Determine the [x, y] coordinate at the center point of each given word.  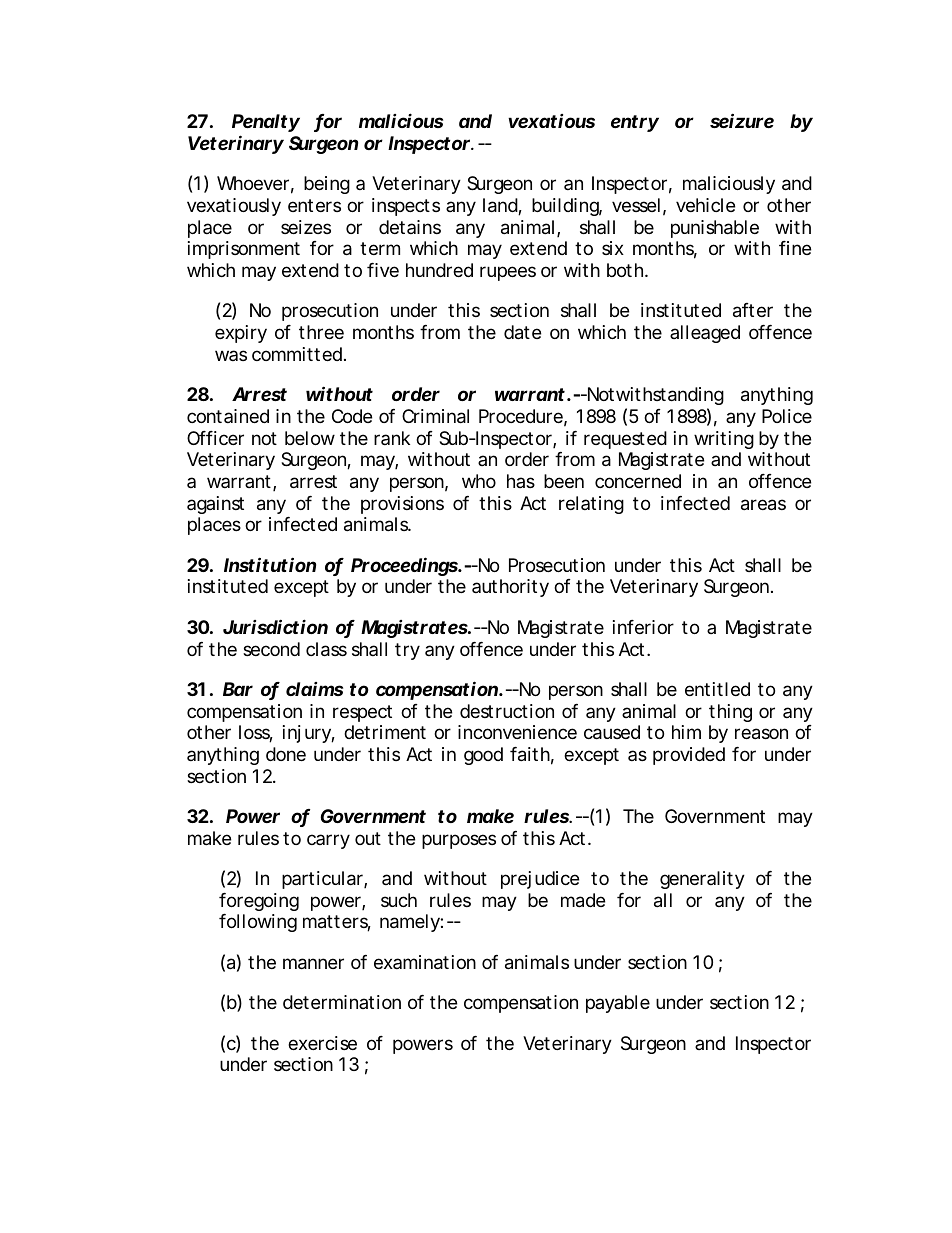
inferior [643, 627]
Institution [270, 564]
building [567, 207]
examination [425, 962]
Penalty [266, 125]
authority [510, 588]
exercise [322, 1043]
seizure [742, 120]
